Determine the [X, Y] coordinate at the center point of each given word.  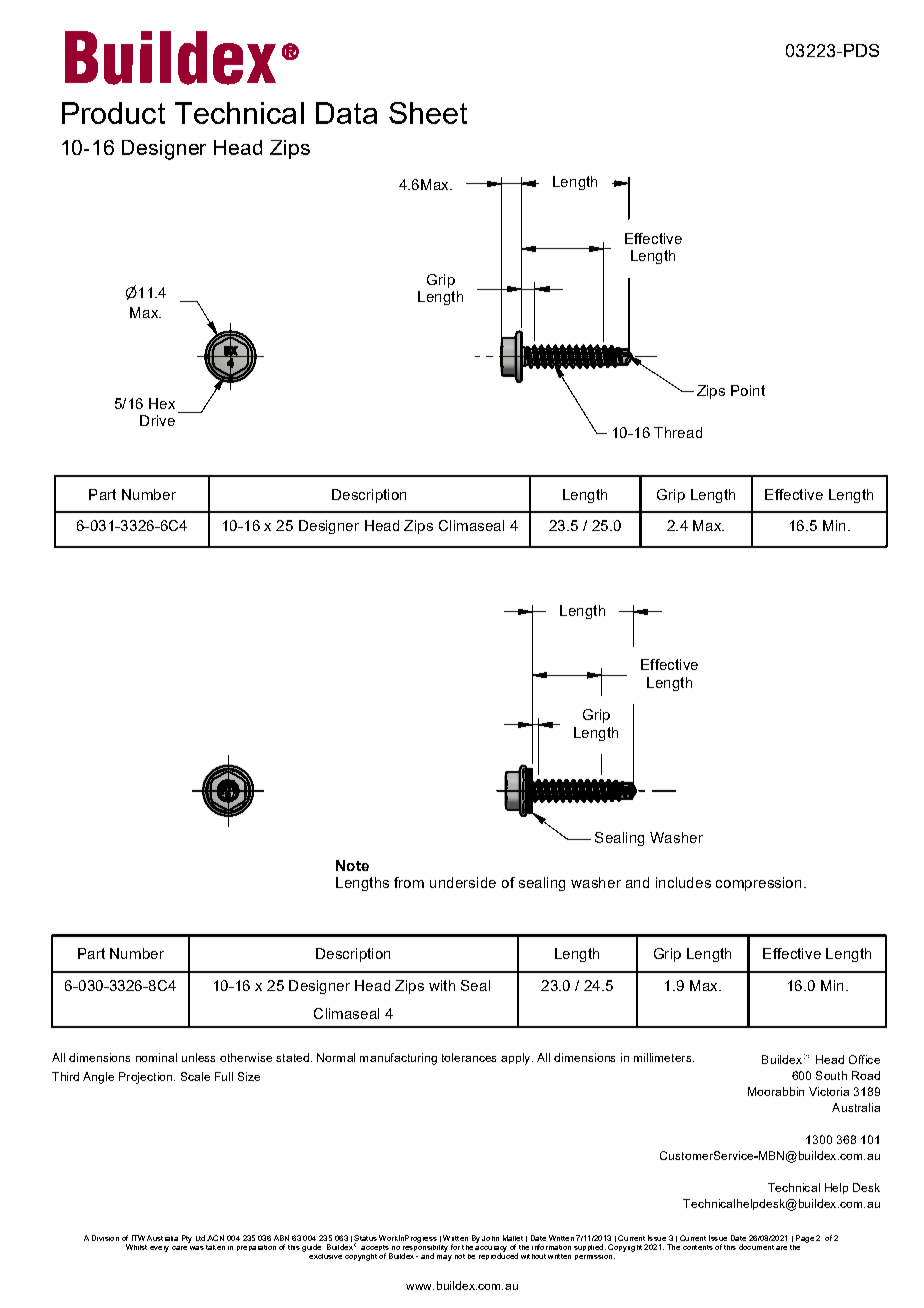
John [490, 1238]
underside [463, 882]
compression [758, 884]
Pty [187, 1239]
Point [748, 390]
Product [113, 113]
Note [352, 865]
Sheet [428, 113]
